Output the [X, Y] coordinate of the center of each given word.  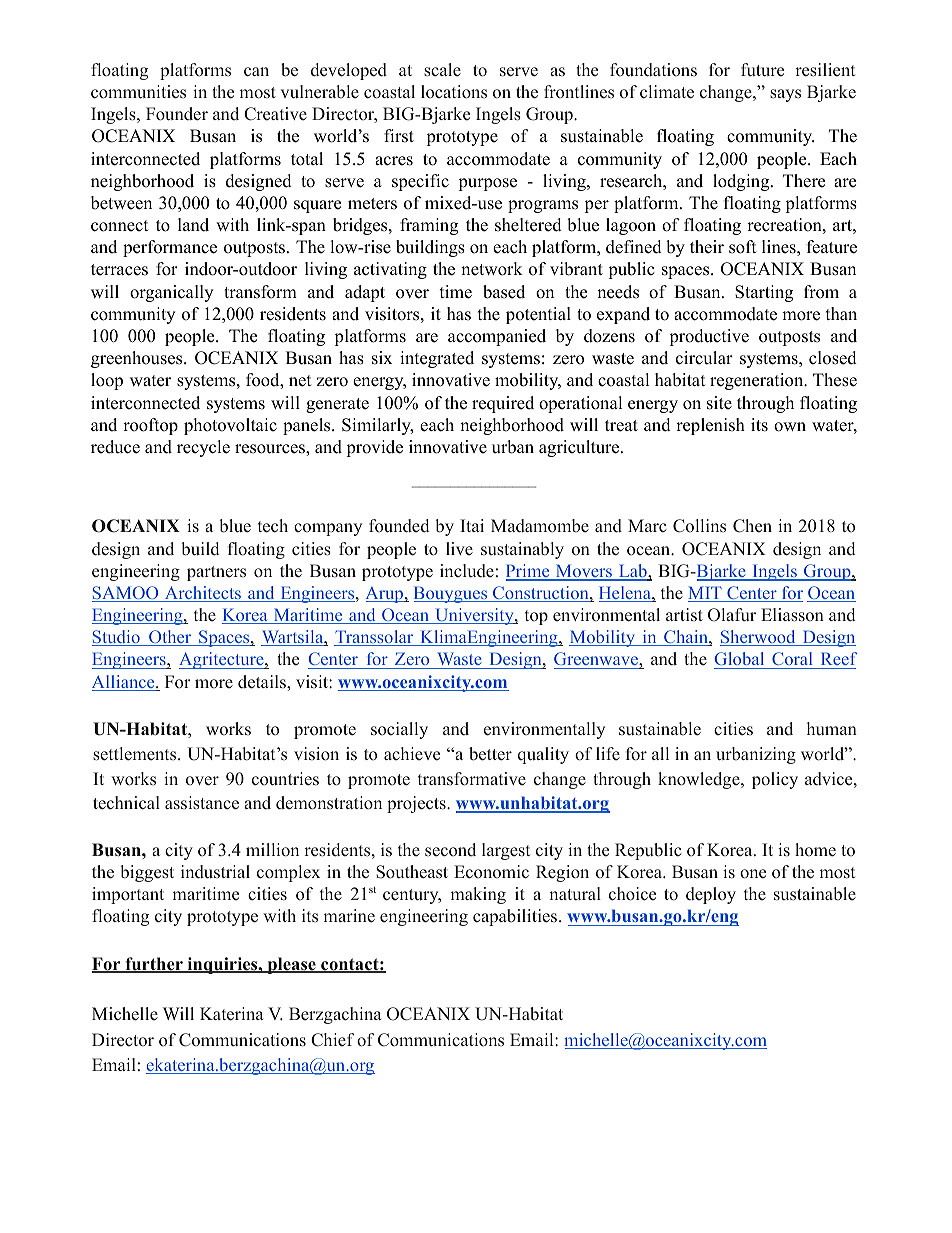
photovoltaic [230, 426]
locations [454, 92]
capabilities [515, 917]
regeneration [758, 381]
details [263, 682]
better [490, 754]
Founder [177, 114]
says [785, 95]
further [154, 965]
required [503, 404]
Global [740, 660]
